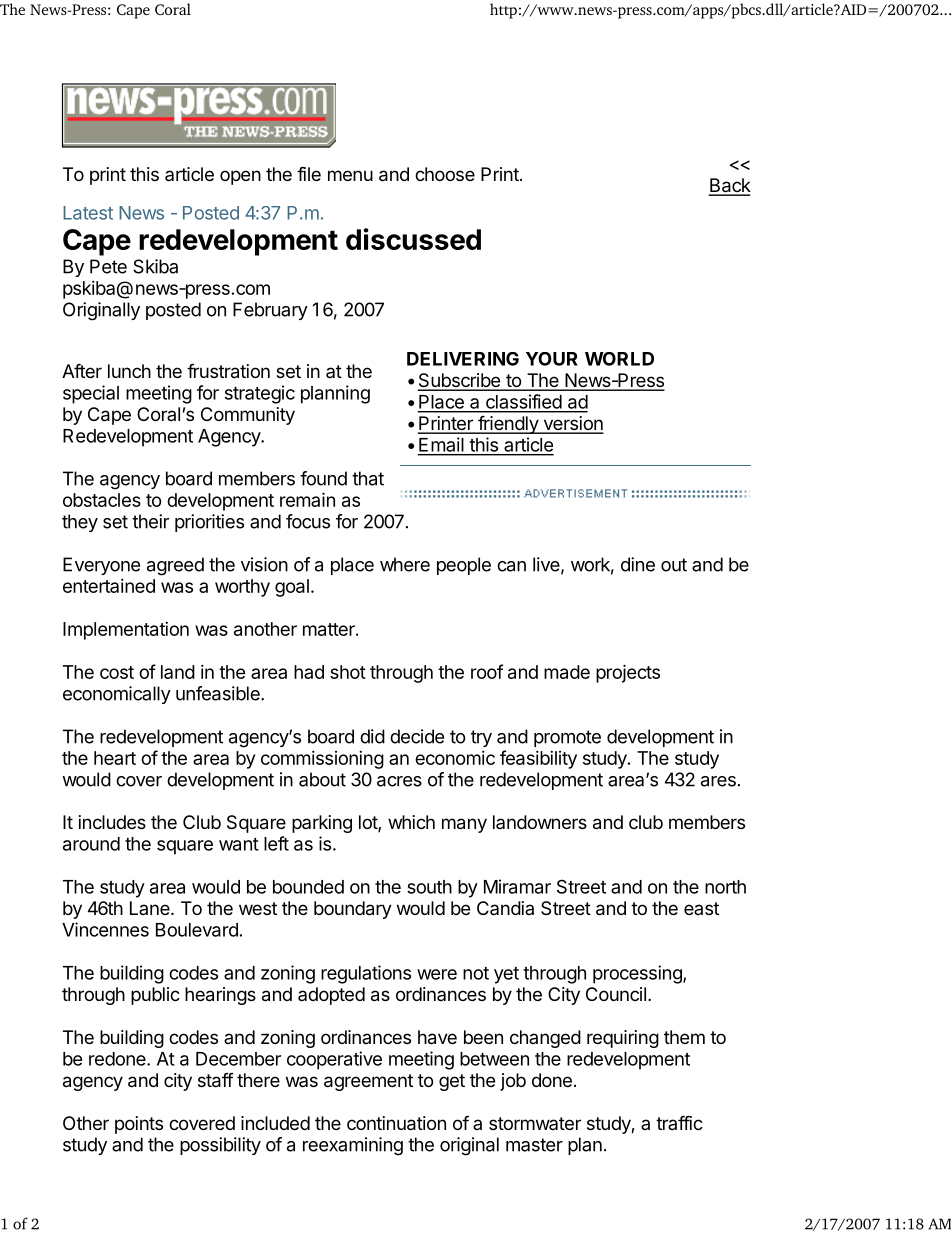  Describe the element at coordinates (638, 974) in the screenshot. I see `processing` at that location.
